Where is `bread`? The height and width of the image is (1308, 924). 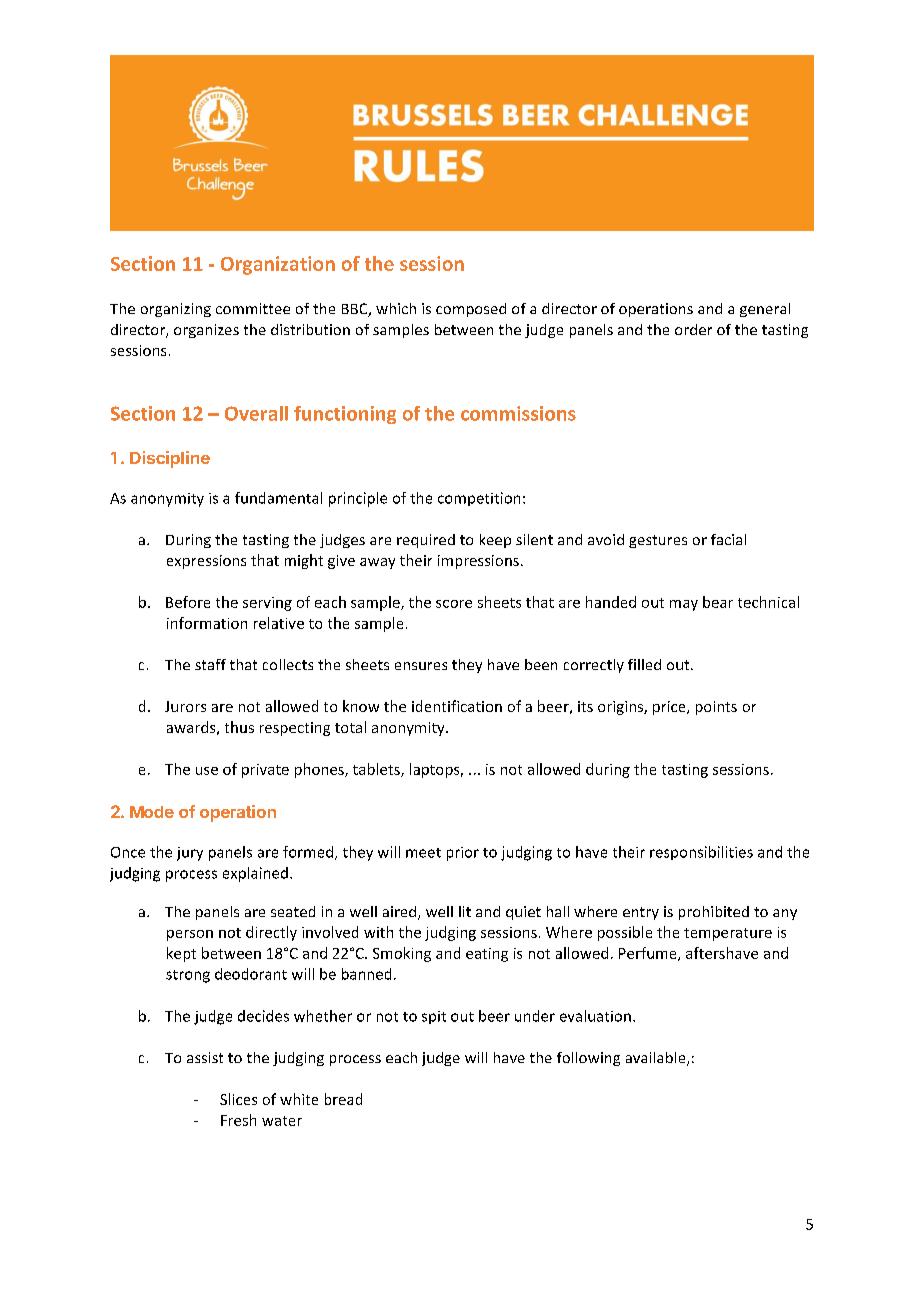
bread is located at coordinates (343, 1099).
